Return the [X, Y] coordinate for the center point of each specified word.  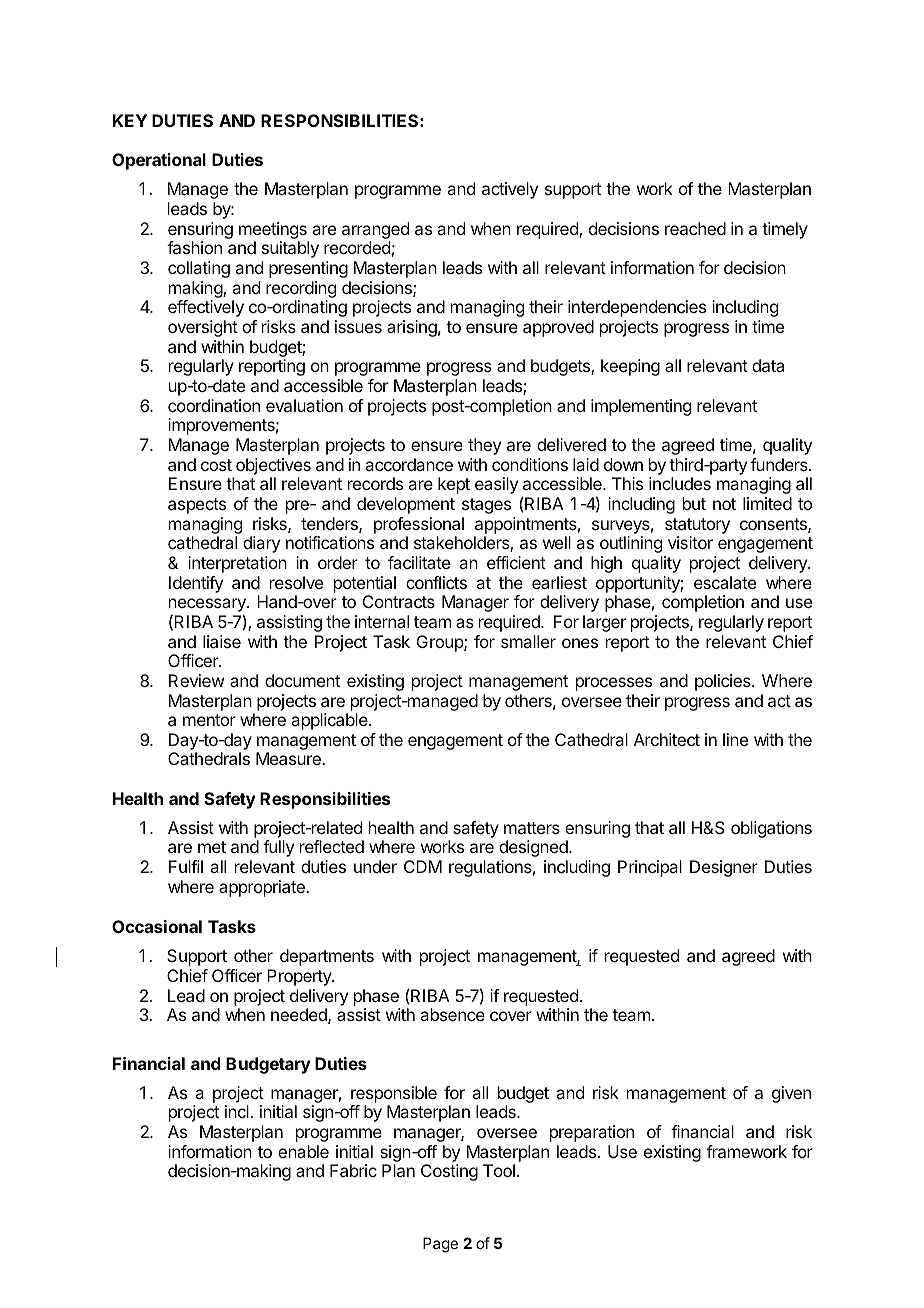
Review [196, 680]
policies [724, 682]
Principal [650, 868]
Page [440, 1245]
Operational [159, 161]
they [484, 446]
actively [510, 190]
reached [695, 228]
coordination [214, 405]
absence [452, 1014]
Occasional [157, 926]
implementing [641, 407]
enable [303, 1151]
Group [441, 643]
